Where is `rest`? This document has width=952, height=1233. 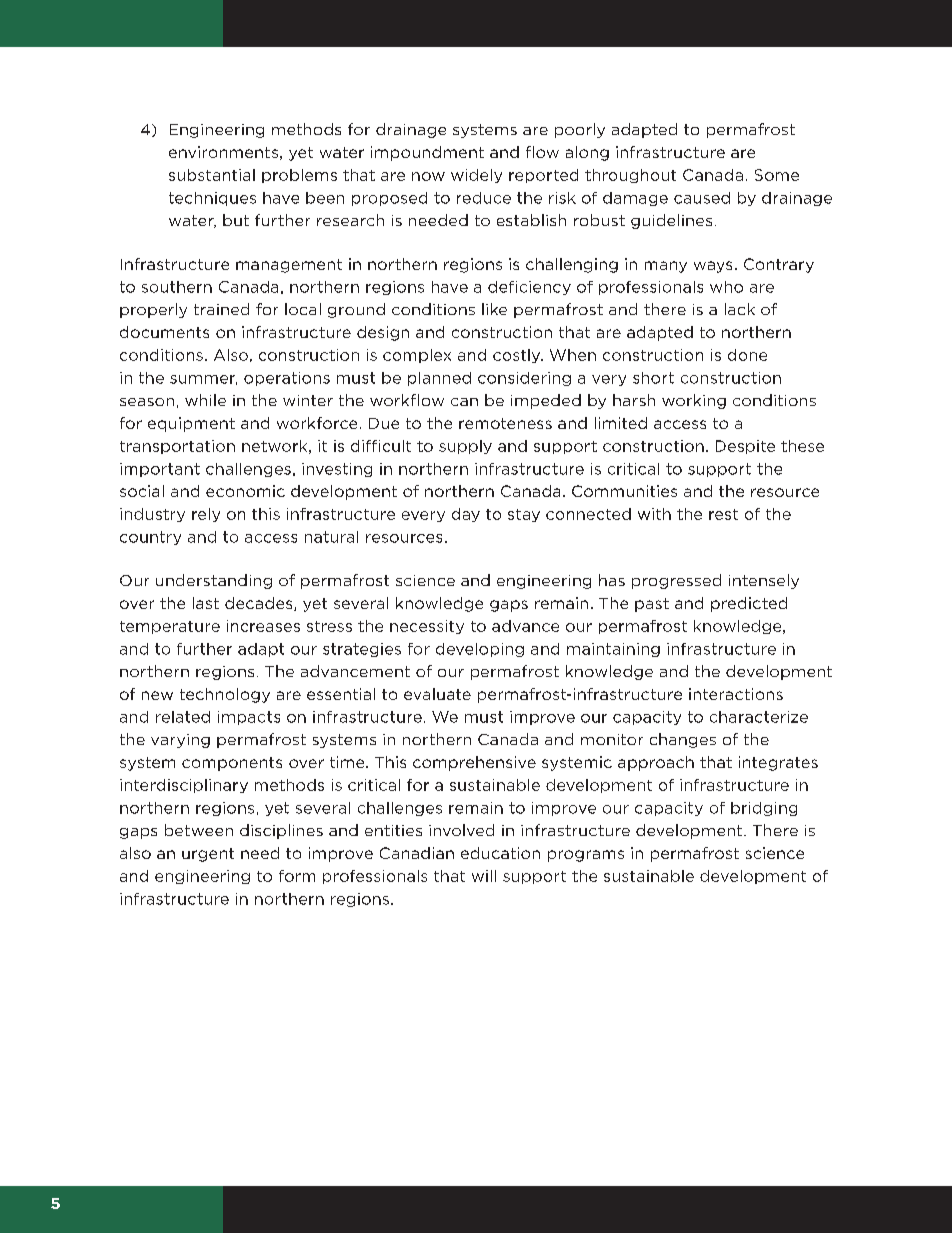 rest is located at coordinates (723, 514).
